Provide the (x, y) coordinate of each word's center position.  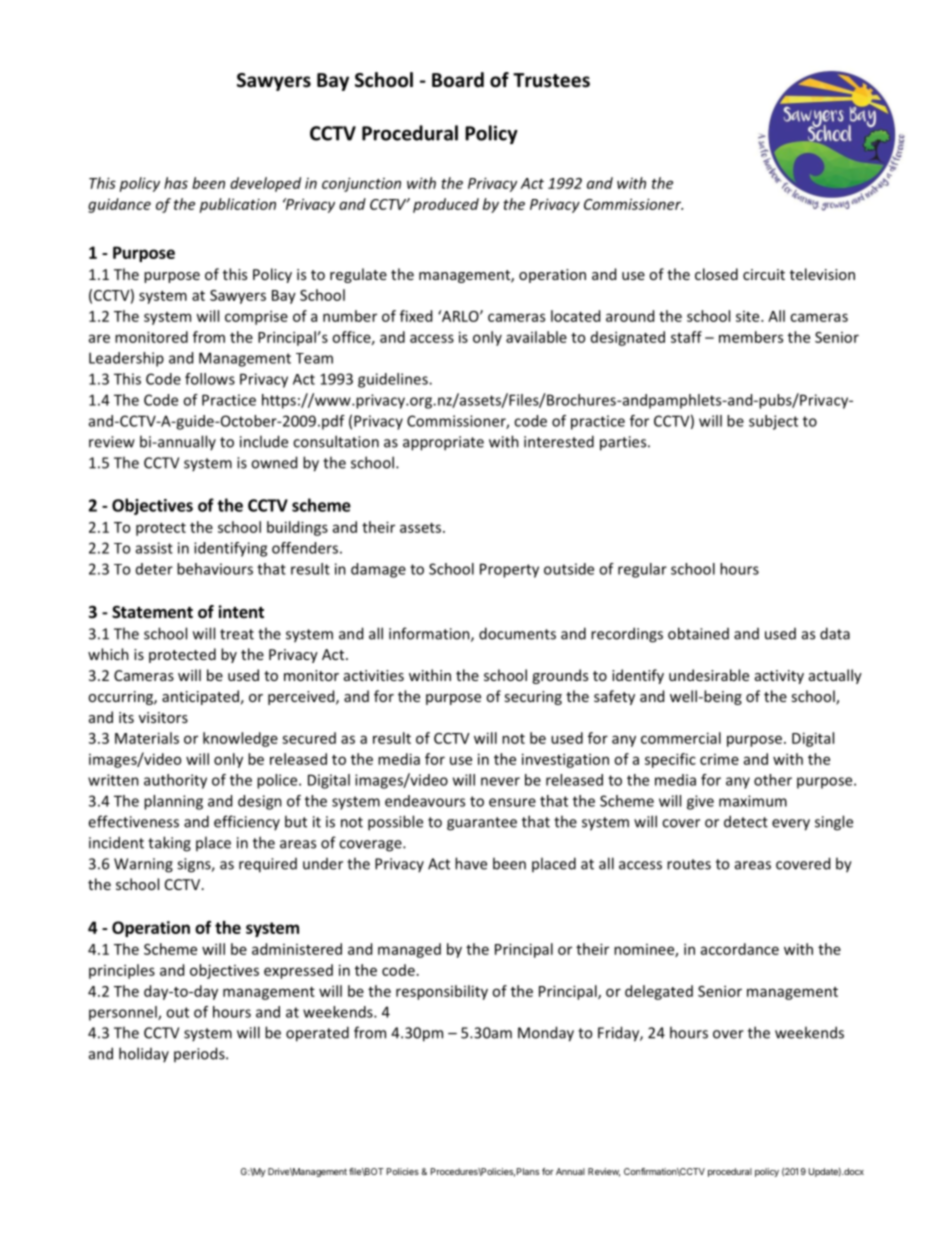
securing (533, 698)
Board (458, 80)
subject (773, 422)
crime (719, 759)
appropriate (443, 443)
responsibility (442, 992)
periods (200, 1054)
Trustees (551, 80)
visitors (163, 717)
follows (210, 379)
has (176, 183)
